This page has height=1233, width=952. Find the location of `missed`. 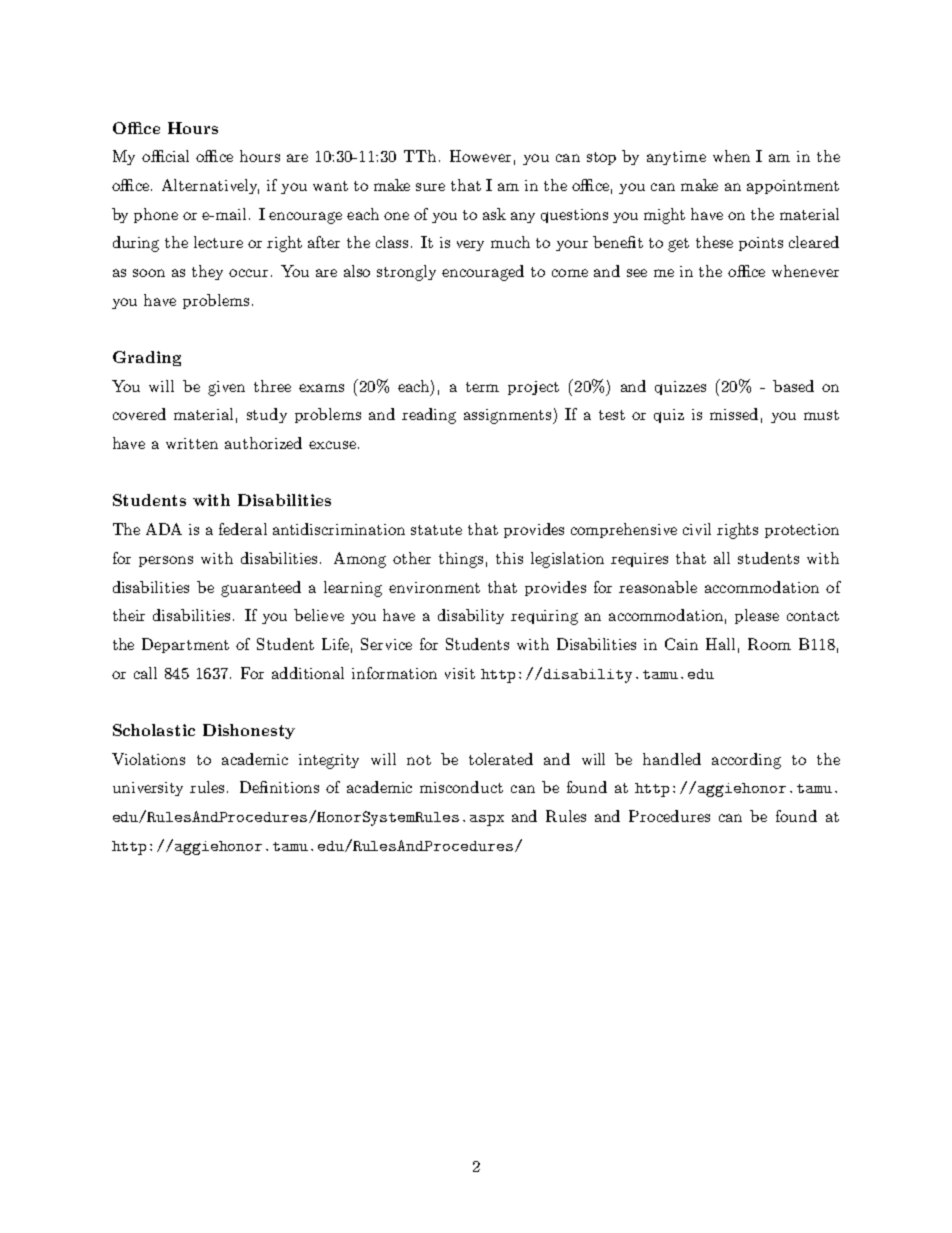

missed is located at coordinates (734, 414).
